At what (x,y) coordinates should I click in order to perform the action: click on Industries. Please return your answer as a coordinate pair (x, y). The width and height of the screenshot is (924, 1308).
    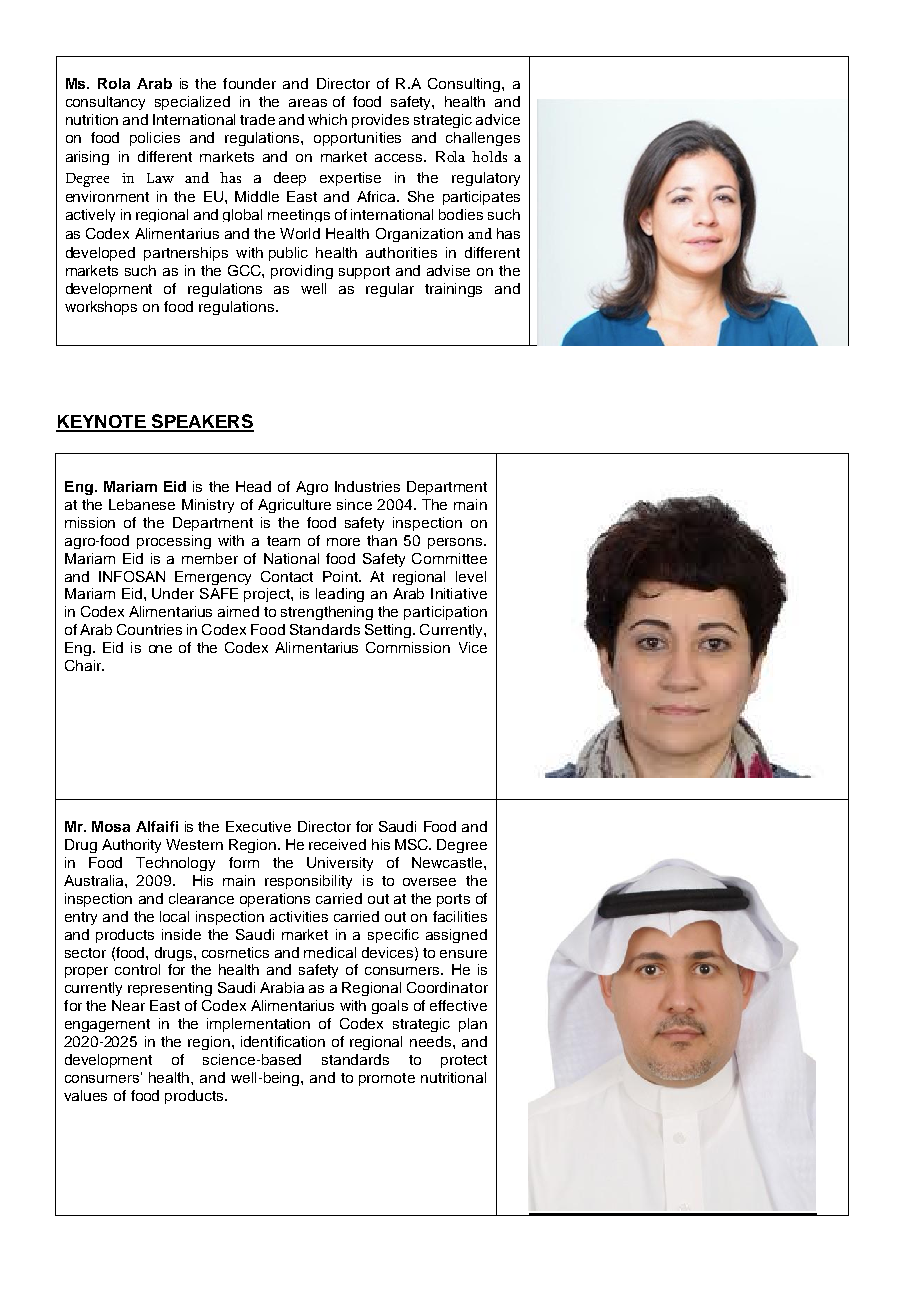
    Looking at the image, I should click on (367, 486).
